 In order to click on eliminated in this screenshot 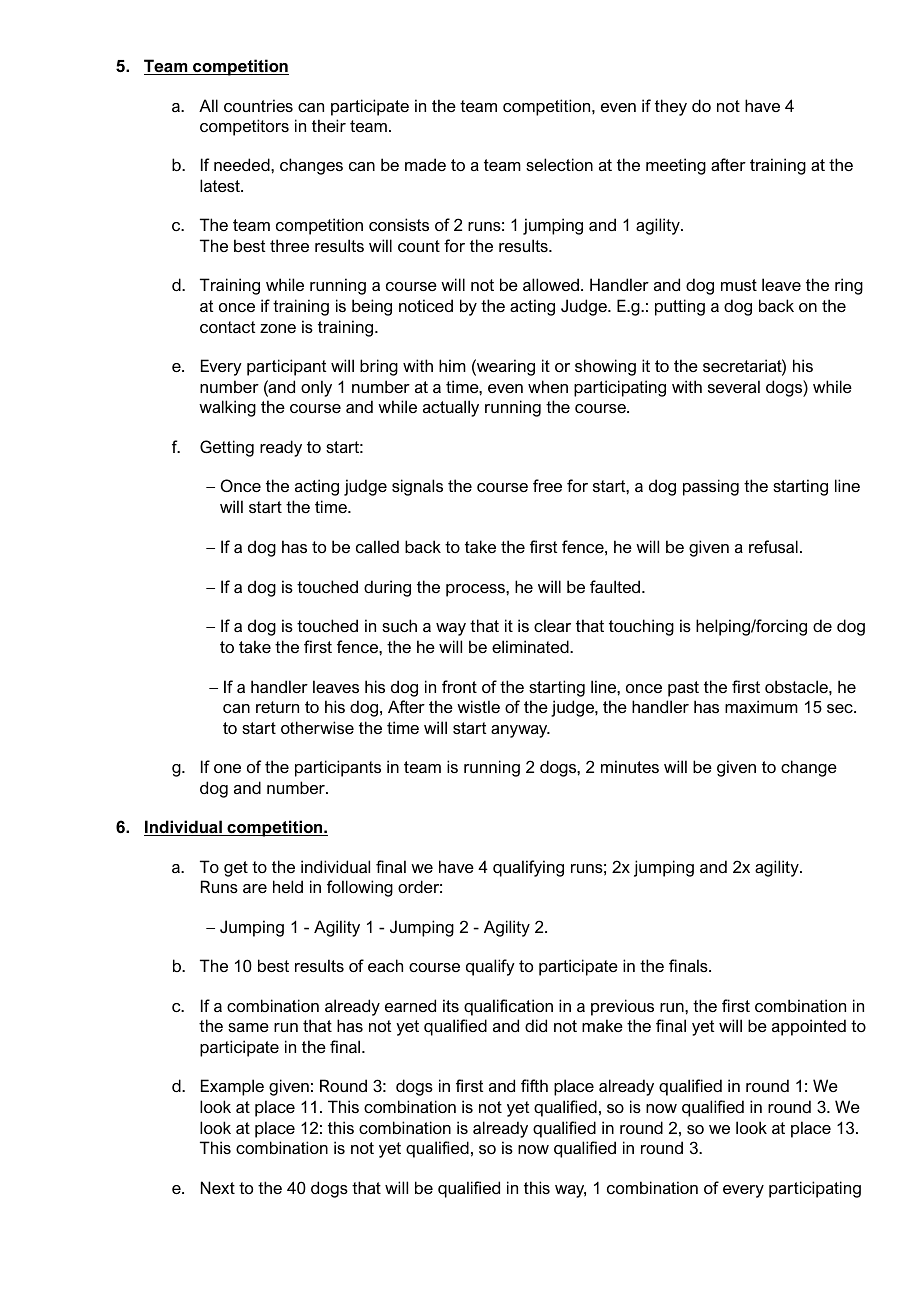, I will do `click(531, 646)`.
